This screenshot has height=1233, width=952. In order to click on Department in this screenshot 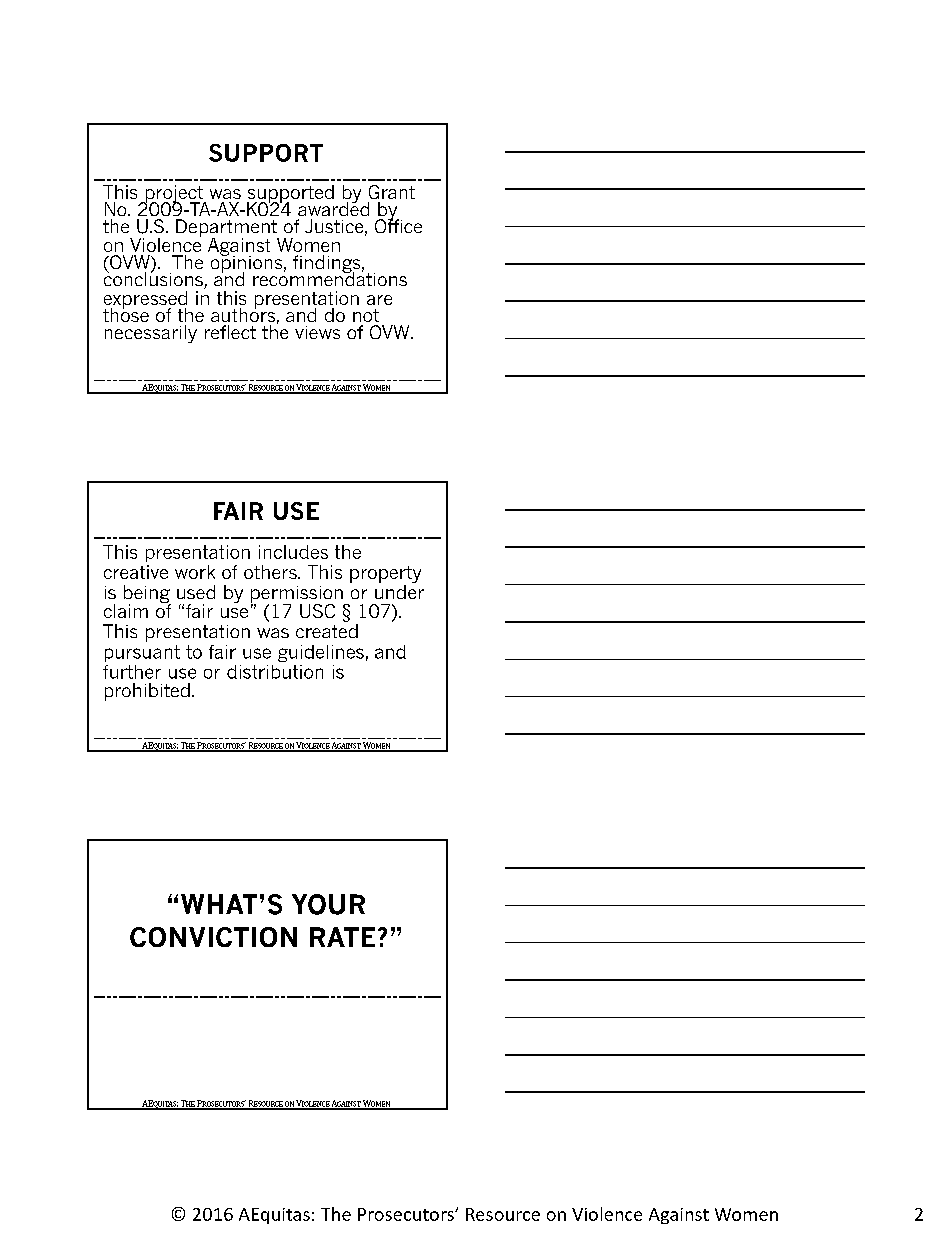, I will do `click(227, 229)`.
